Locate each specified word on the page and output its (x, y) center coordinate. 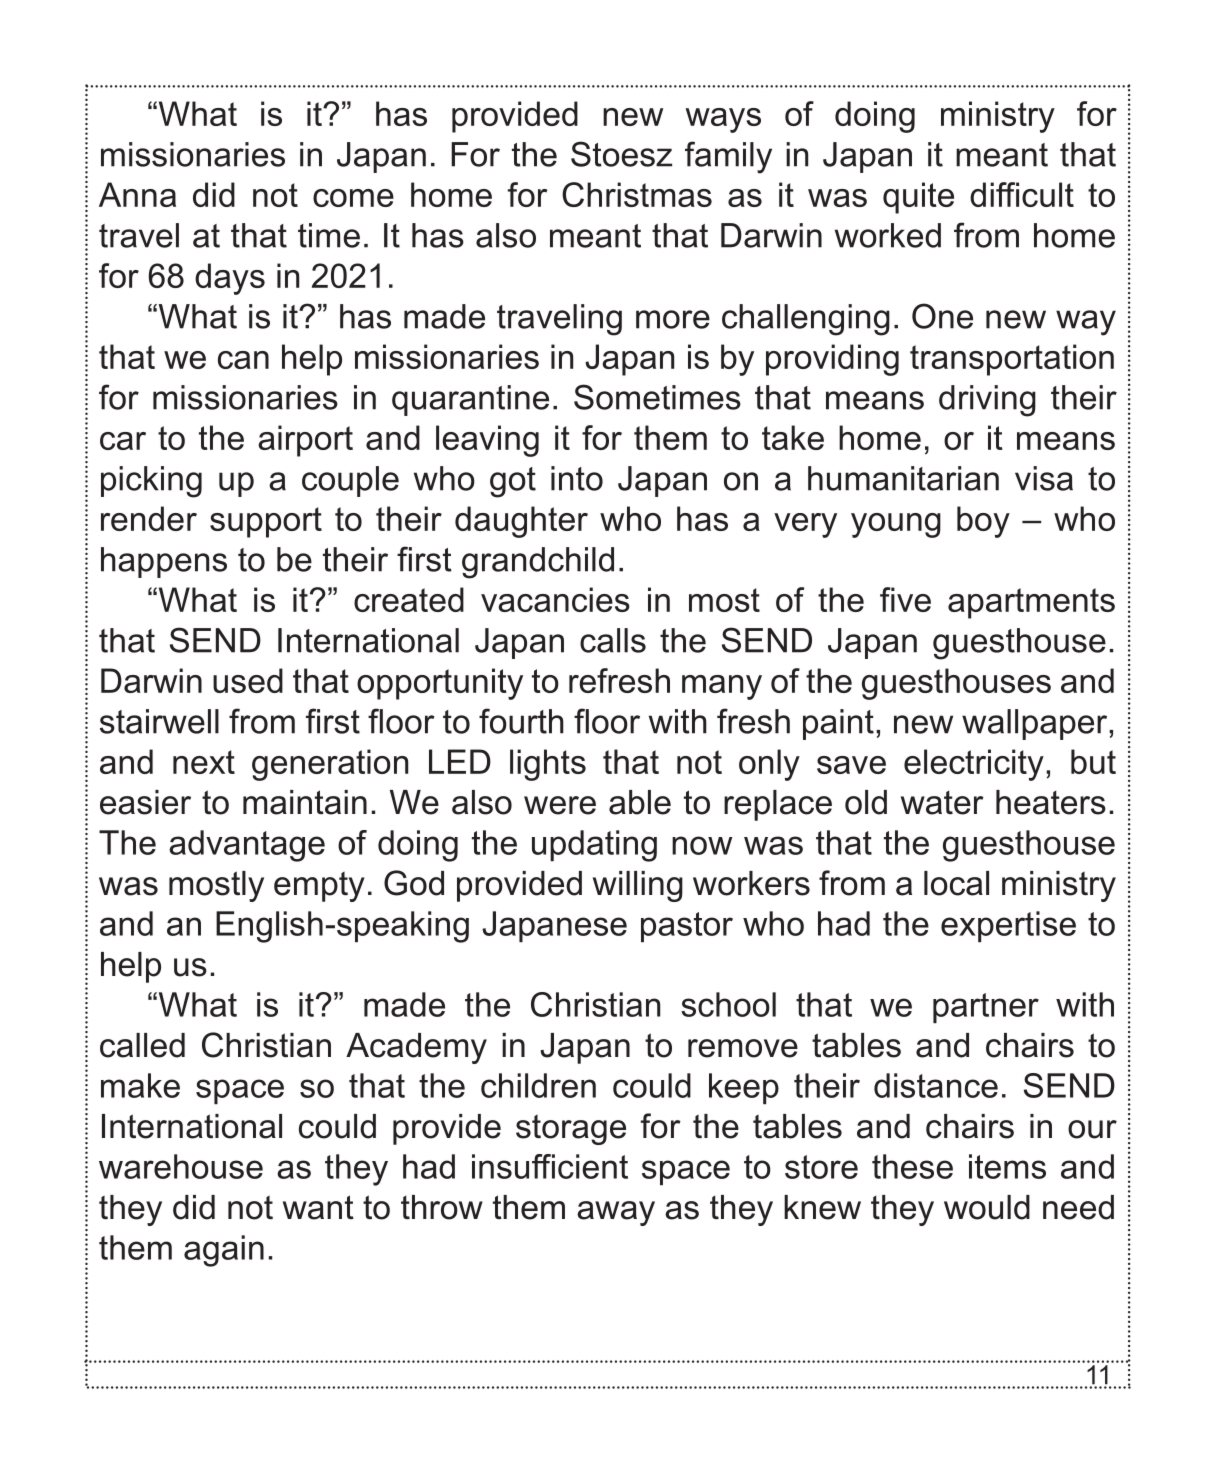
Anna (137, 194)
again (224, 1251)
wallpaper (1036, 724)
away (616, 1213)
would (987, 1207)
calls (613, 640)
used (248, 680)
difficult (1022, 194)
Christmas (637, 194)
